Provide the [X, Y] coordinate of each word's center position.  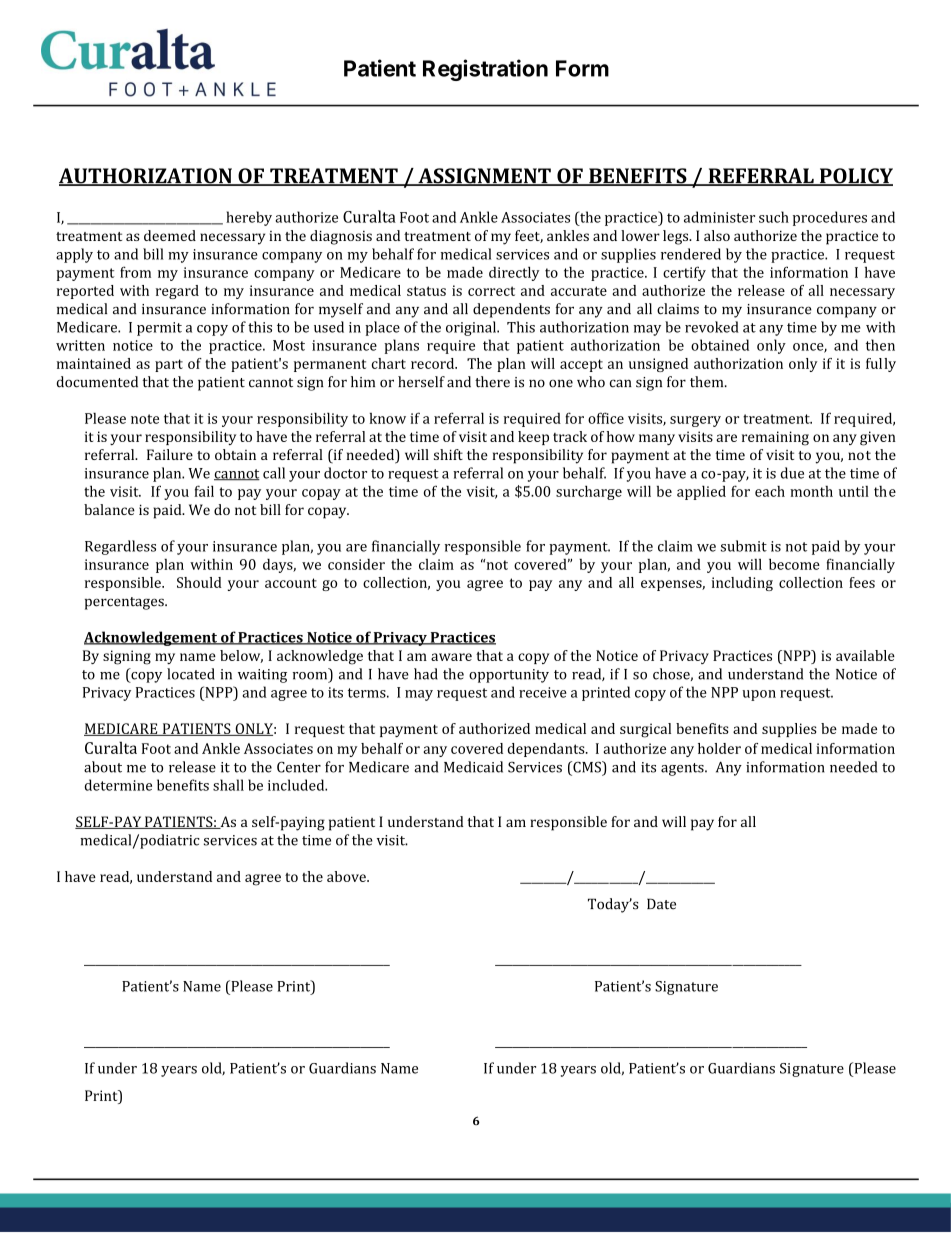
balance [109, 509]
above [347, 876]
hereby [249, 218]
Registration [485, 70]
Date [661, 904]
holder [719, 748]
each [770, 491]
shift [448, 454]
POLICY [855, 177]
